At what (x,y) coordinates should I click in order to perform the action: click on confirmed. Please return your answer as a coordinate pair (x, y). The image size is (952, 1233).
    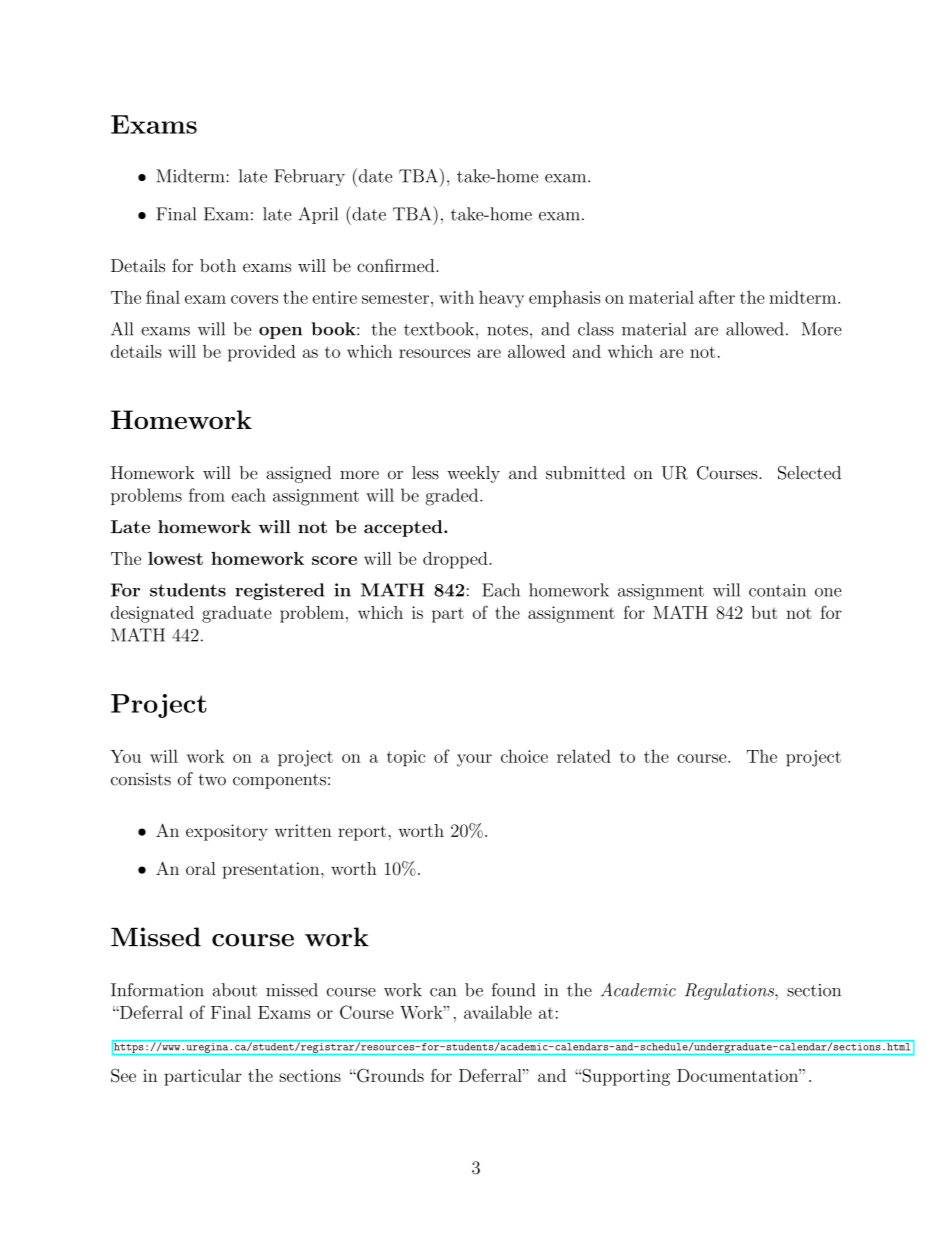
    Looking at the image, I should click on (397, 265).
